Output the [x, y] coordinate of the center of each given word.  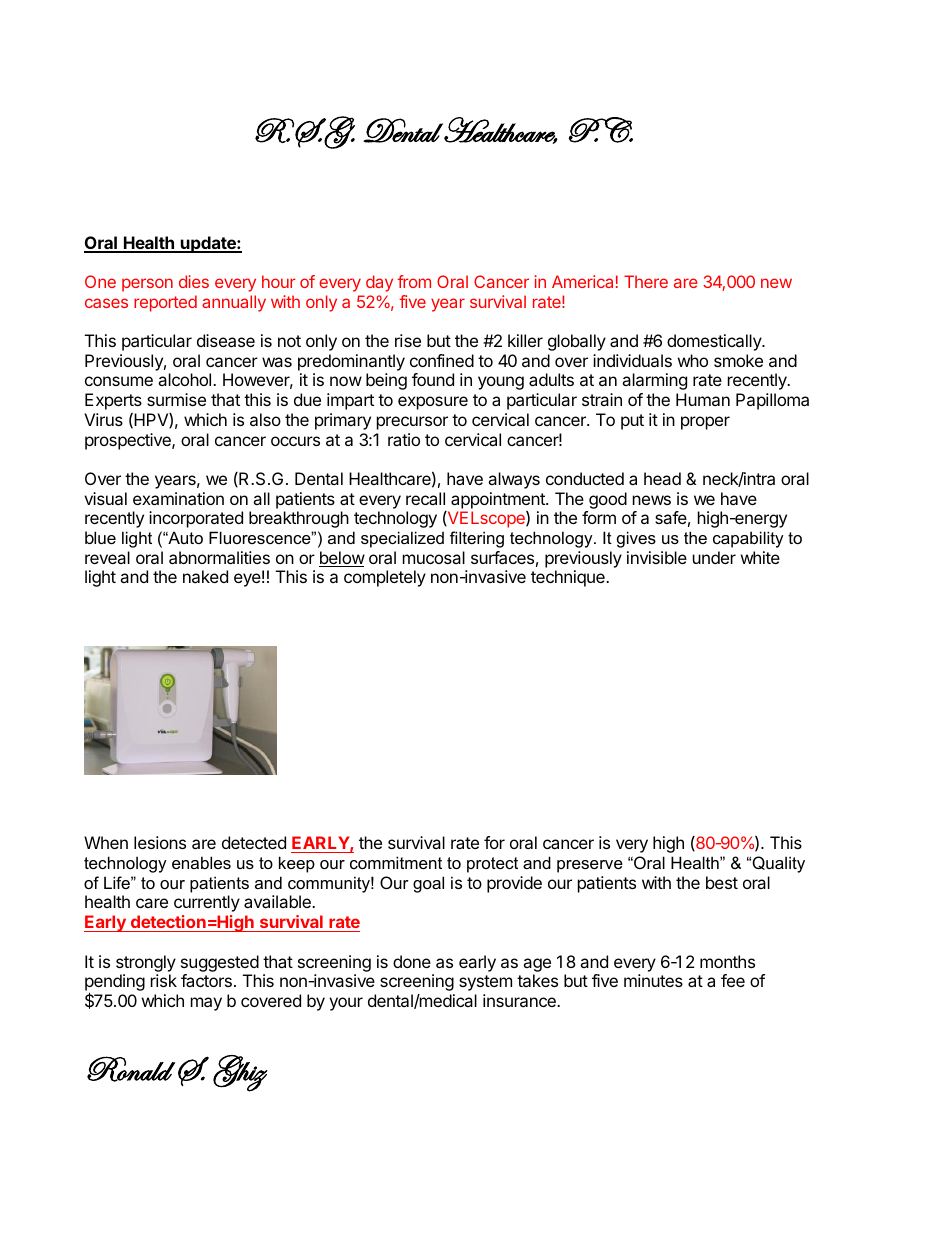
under [714, 557]
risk [164, 980]
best [722, 882]
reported [165, 303]
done [412, 961]
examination [178, 498]
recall [425, 498]
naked [205, 576]
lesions [160, 842]
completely [385, 578]
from [414, 281]
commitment [396, 862]
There [646, 281]
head [662, 478]
